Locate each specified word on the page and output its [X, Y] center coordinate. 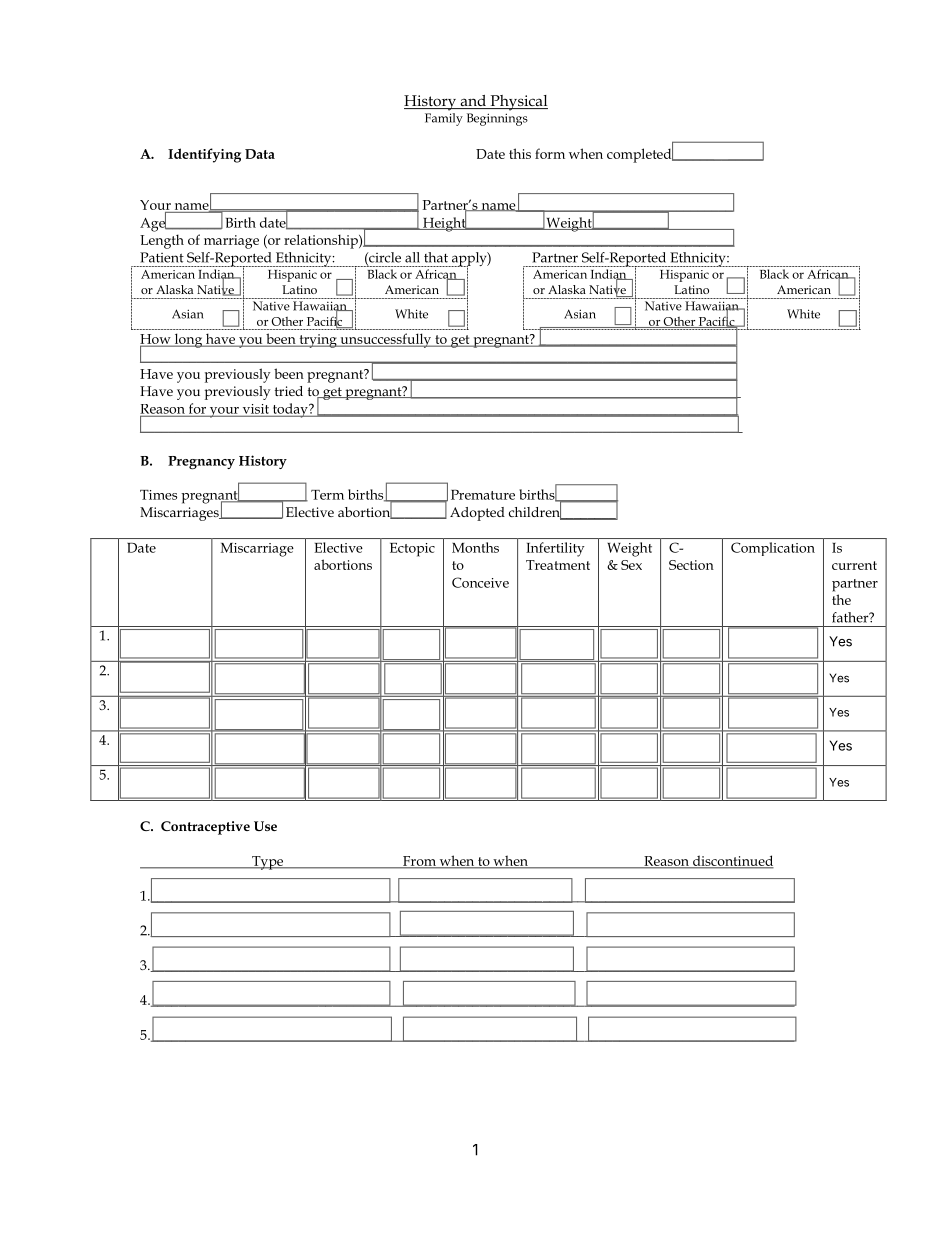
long [188, 340]
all [412, 257]
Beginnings [497, 119]
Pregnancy [201, 462]
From [419, 862]
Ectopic [412, 550]
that [436, 257]
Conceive [480, 582]
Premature [483, 494]
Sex [631, 565]
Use [265, 826]
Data [260, 154]
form [550, 153]
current [854, 565]
